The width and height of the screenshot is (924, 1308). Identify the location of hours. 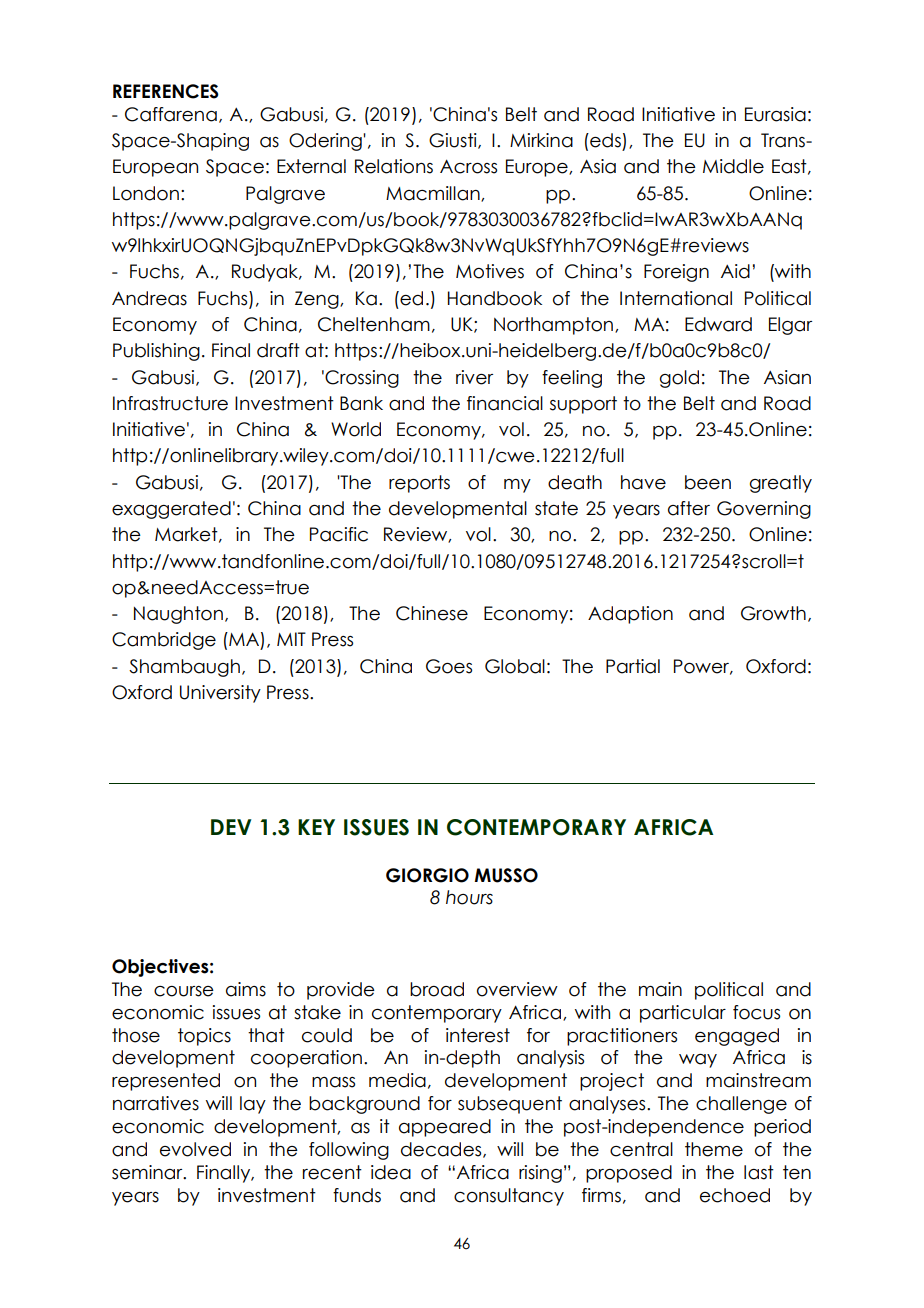
(469, 897).
